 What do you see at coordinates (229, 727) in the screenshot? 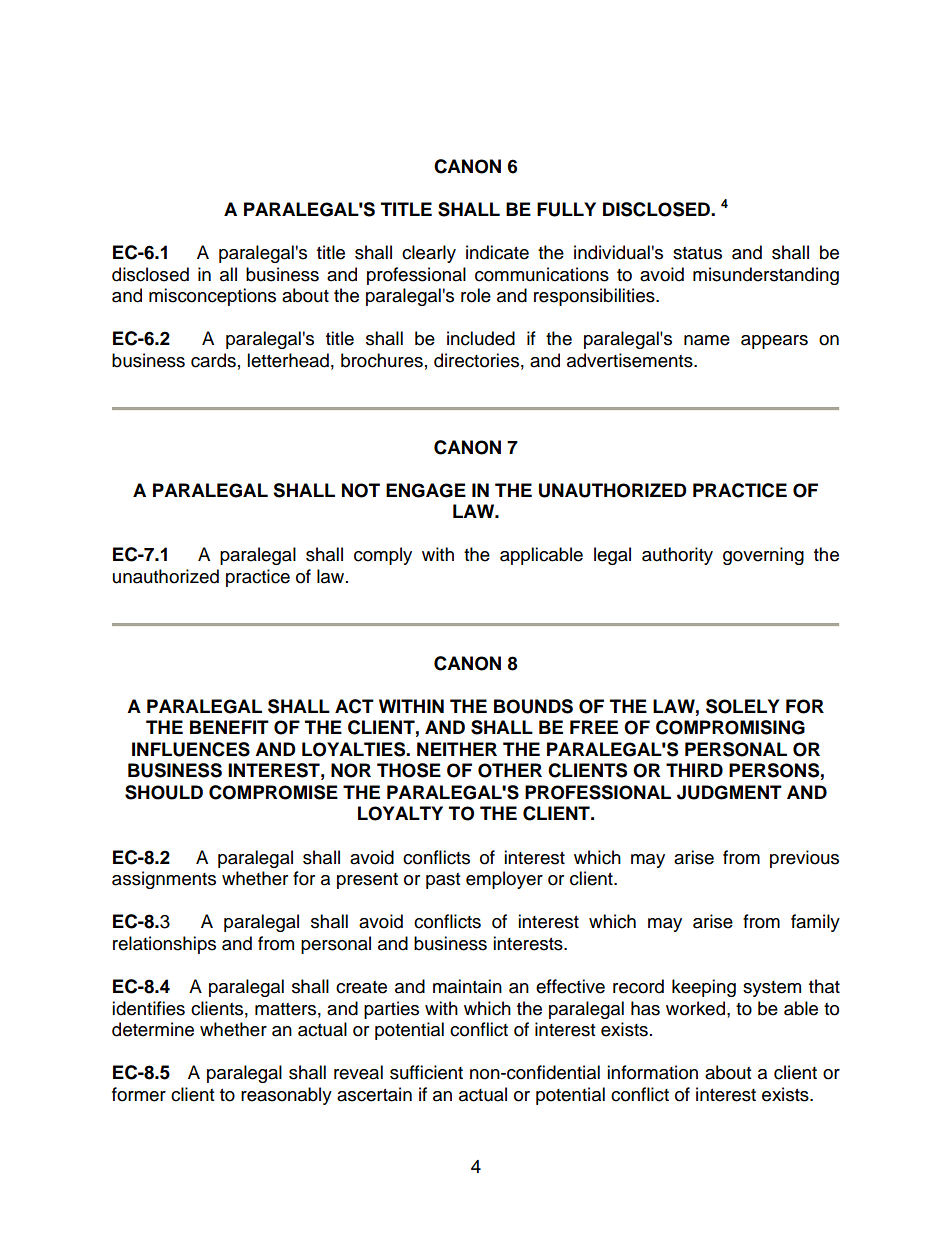
I see `BENEFIT` at bounding box center [229, 727].
